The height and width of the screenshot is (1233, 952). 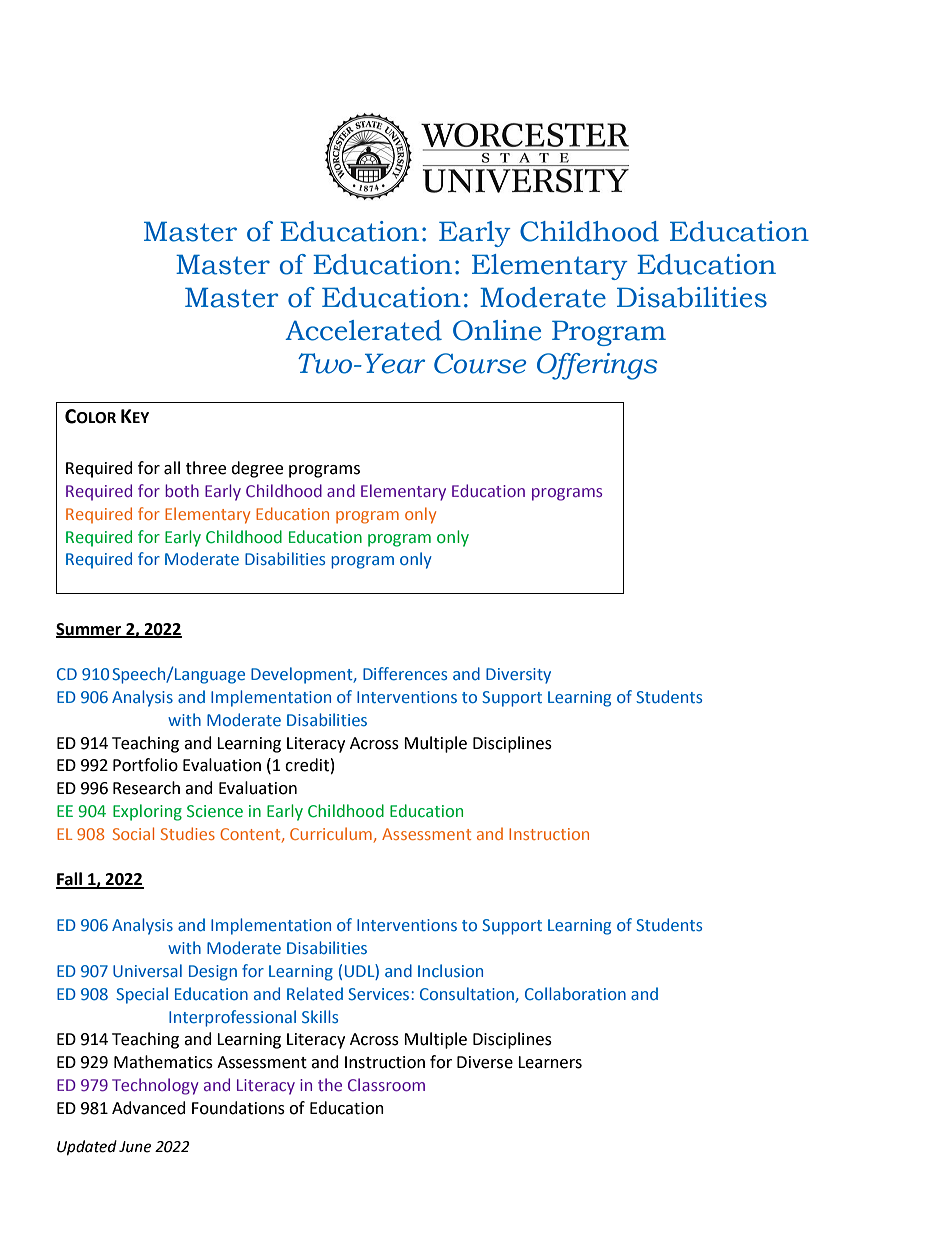 I want to click on Classroom, so click(x=386, y=1084).
